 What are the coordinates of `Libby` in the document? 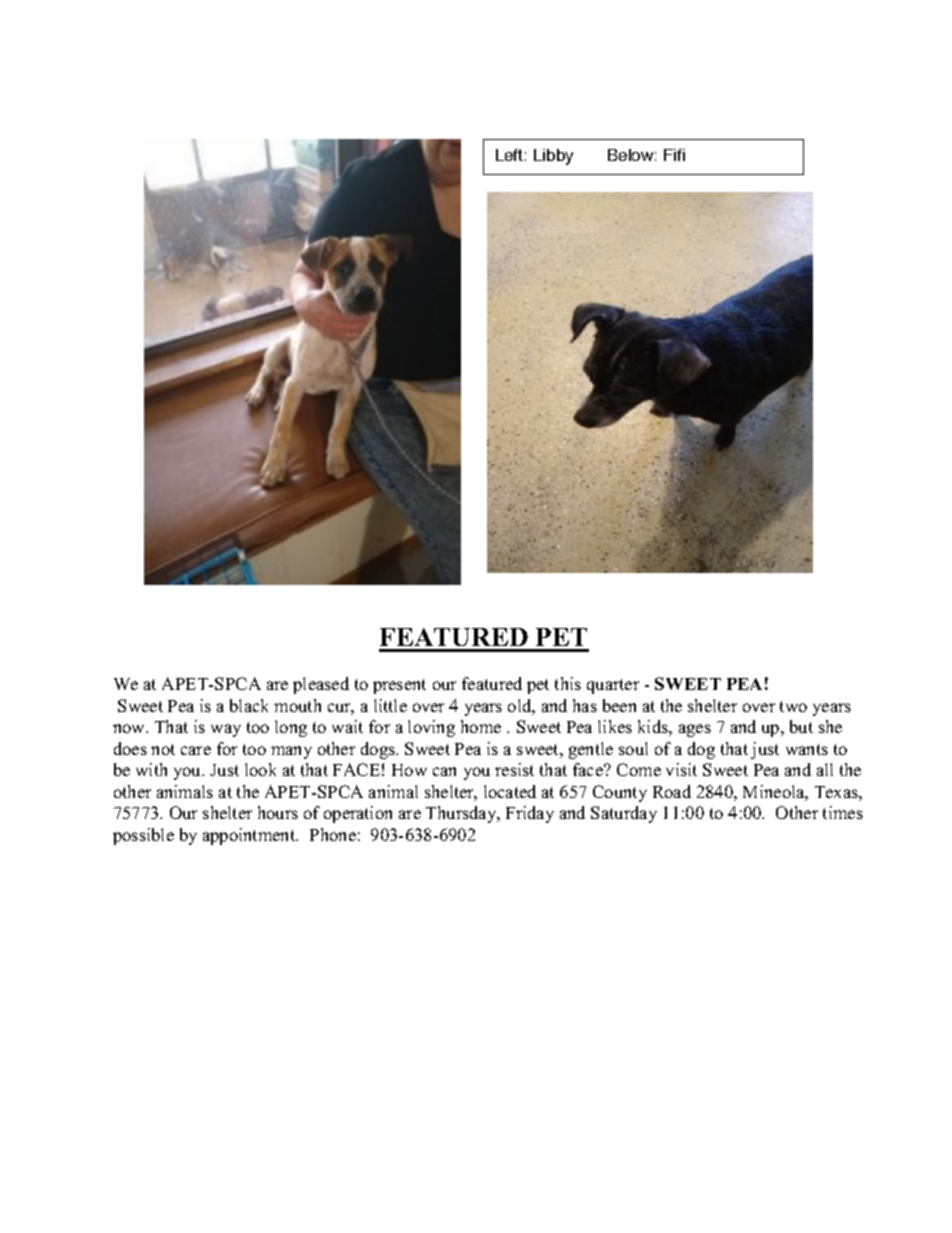 It's located at (553, 157).
